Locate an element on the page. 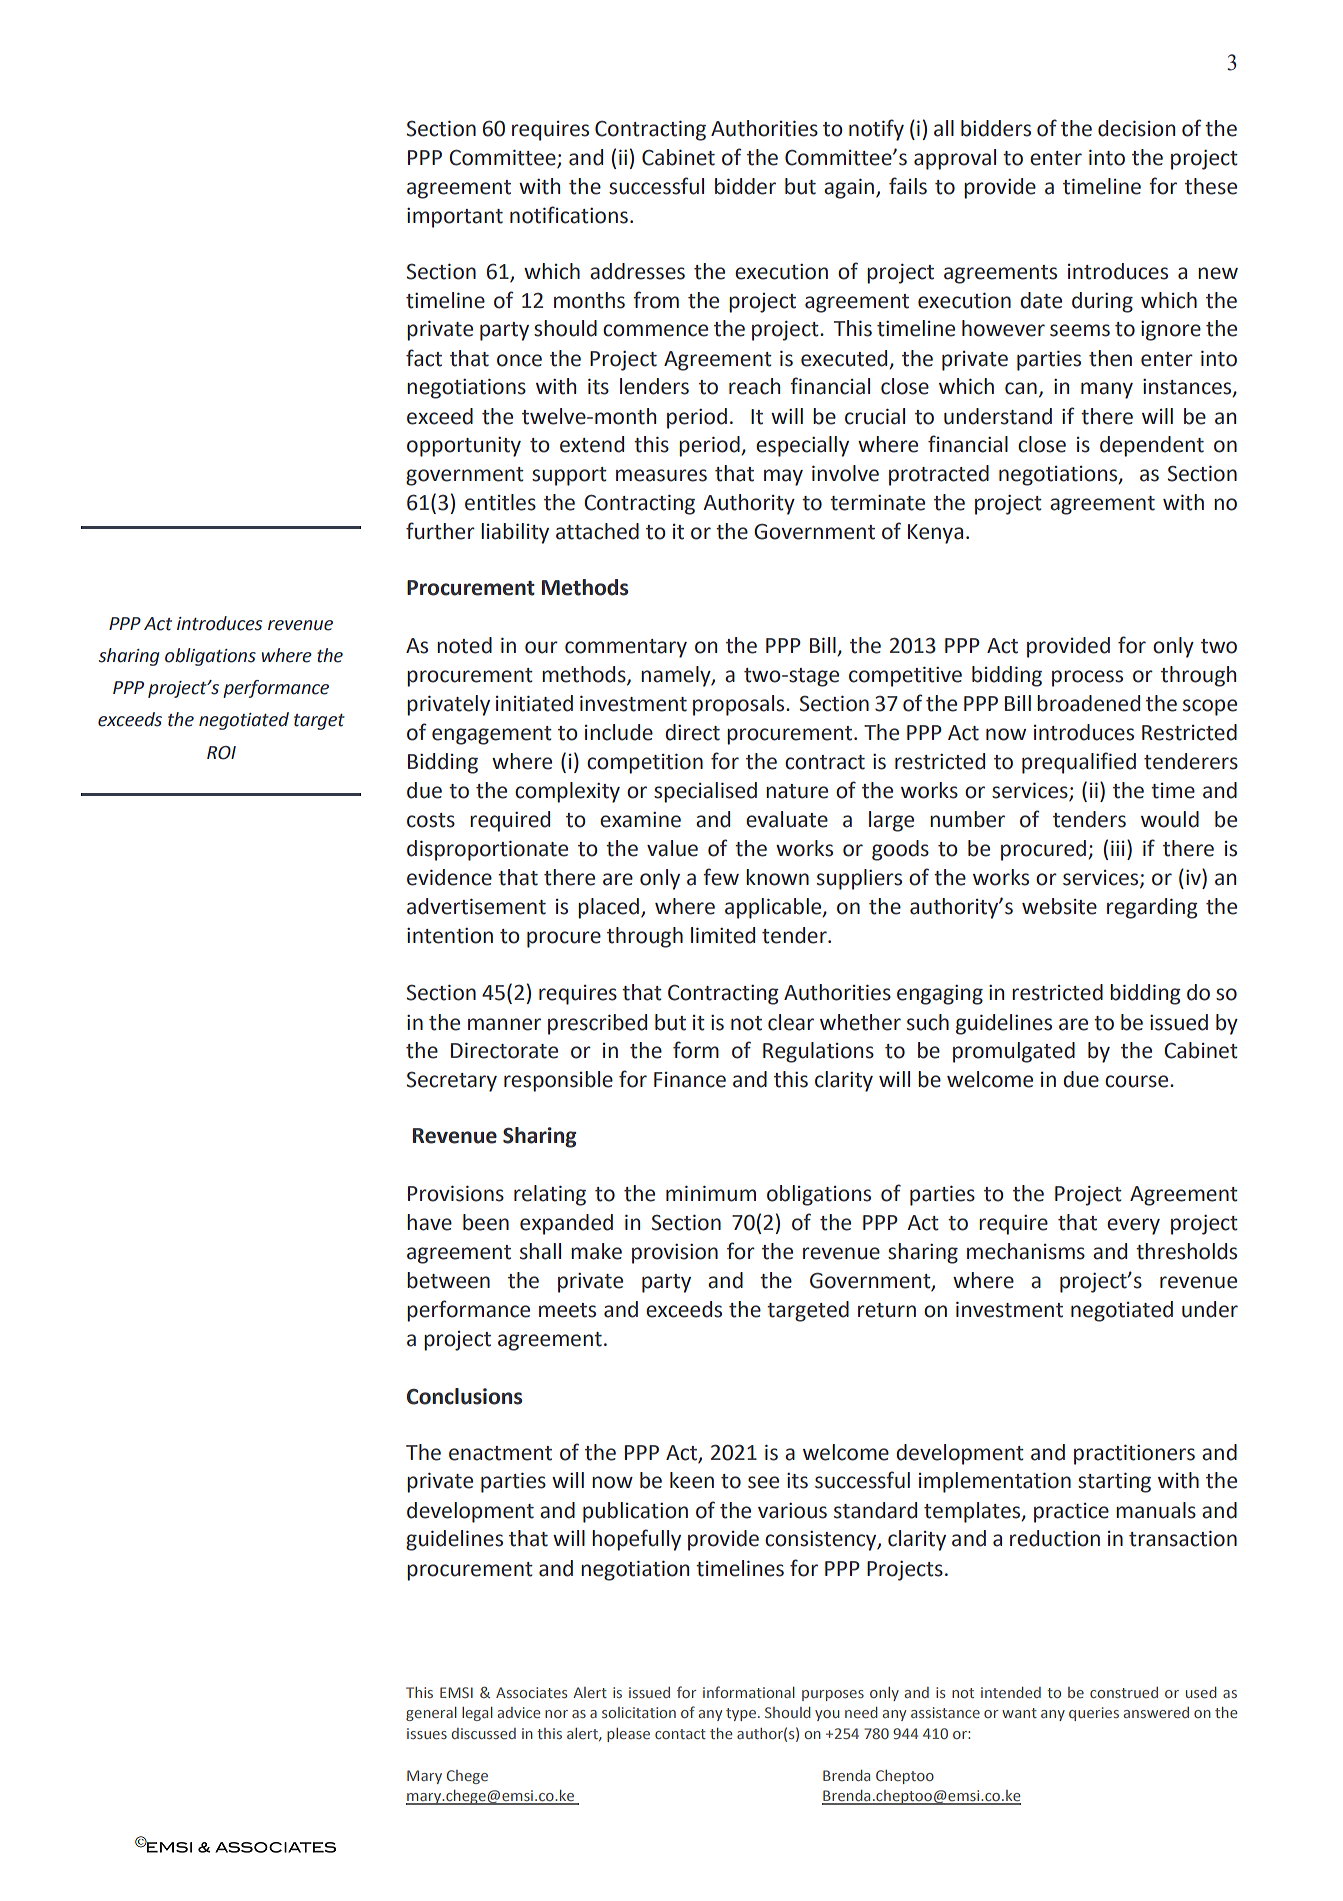 Image resolution: width=1343 pixels, height=1901 pixels. again is located at coordinates (850, 188).
